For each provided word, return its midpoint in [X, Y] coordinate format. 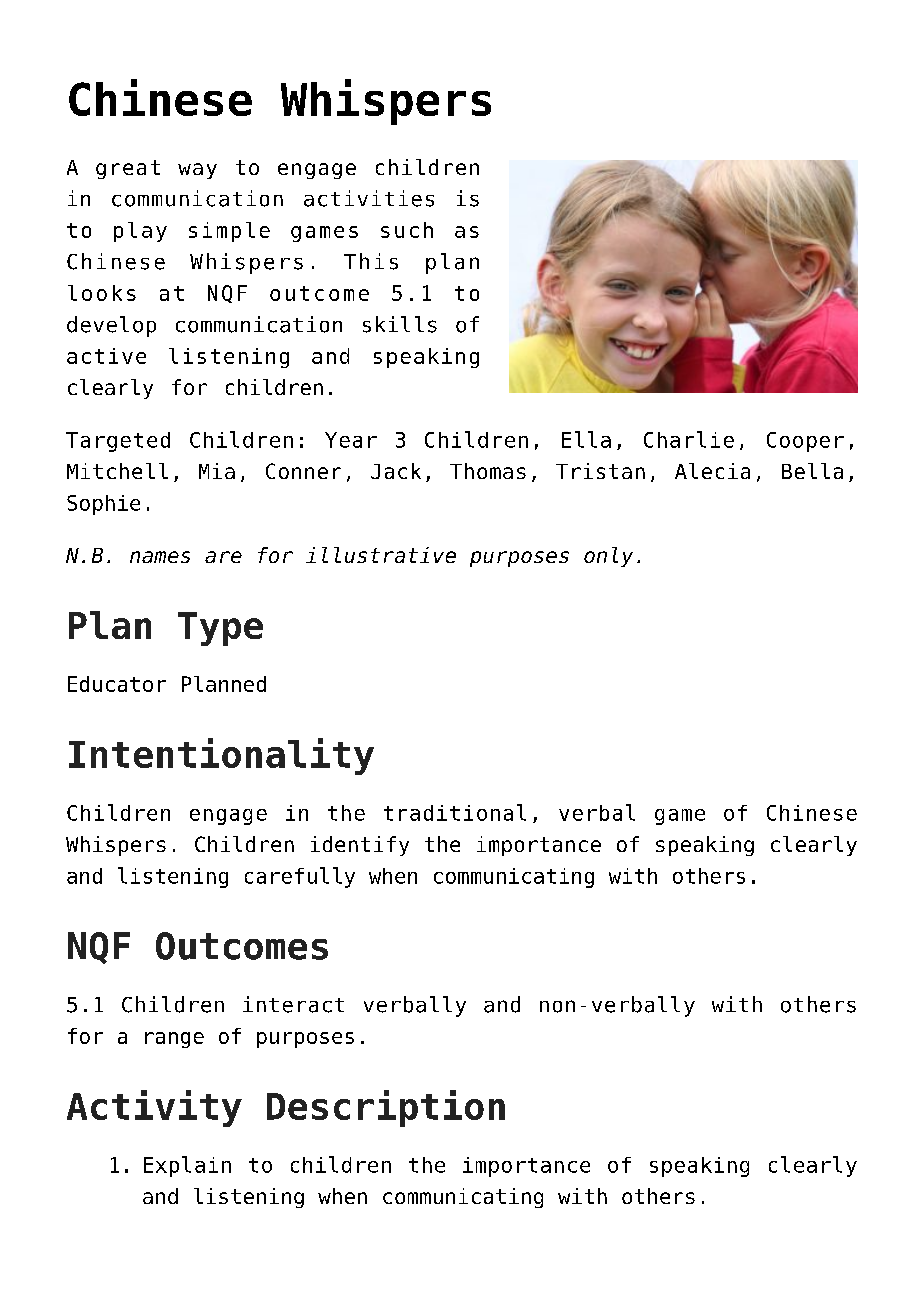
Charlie [689, 439]
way [197, 171]
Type [220, 629]
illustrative [381, 555]
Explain [187, 1166]
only [608, 557]
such [407, 230]
